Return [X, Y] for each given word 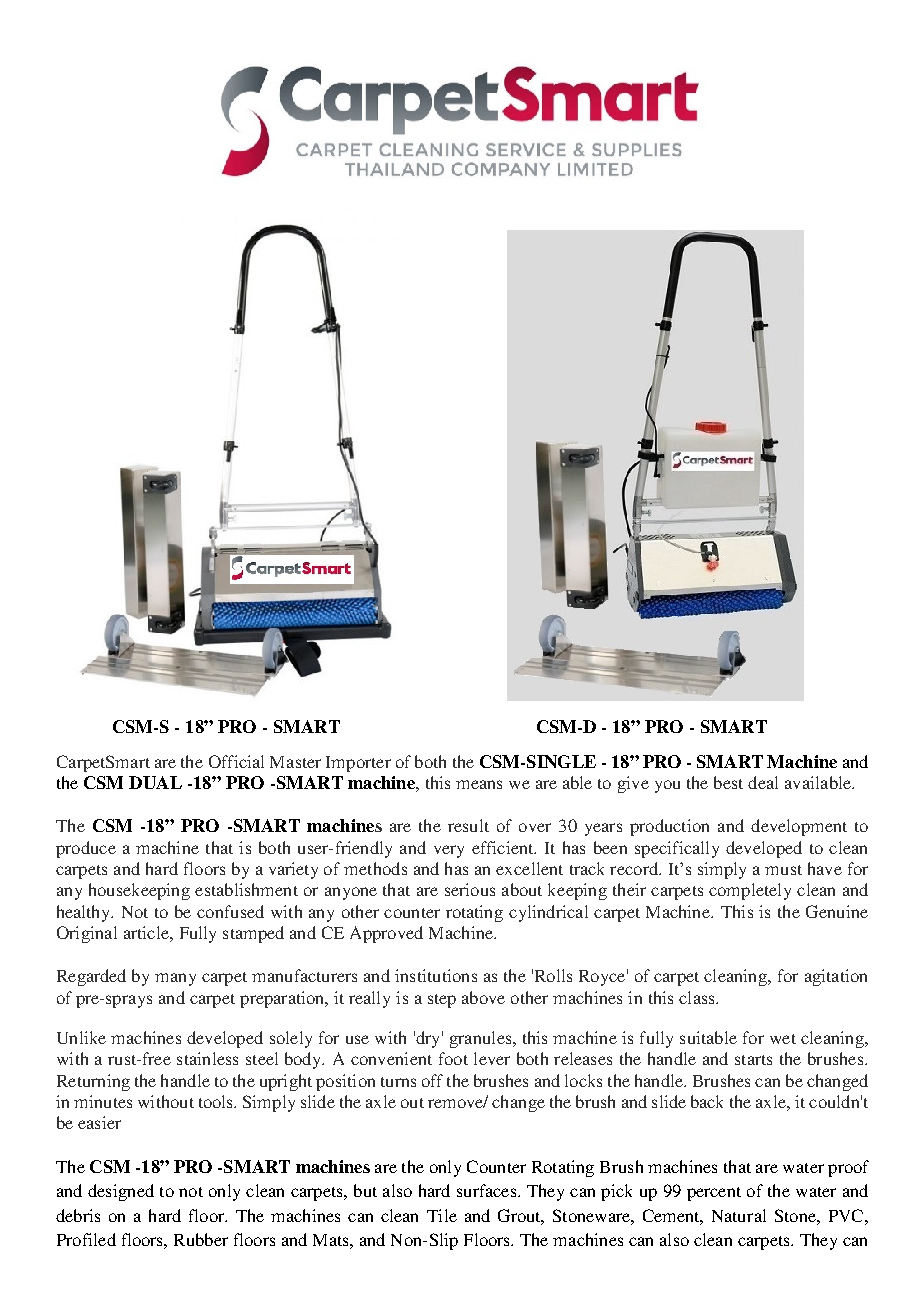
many [175, 979]
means [479, 784]
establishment [246, 889]
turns [398, 1082]
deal [763, 782]
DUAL [155, 782]
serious [470, 889]
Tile [442, 1215]
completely [750, 891]
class [698, 997]
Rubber [201, 1239]
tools [217, 1101]
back [707, 1101]
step [442, 1001]
